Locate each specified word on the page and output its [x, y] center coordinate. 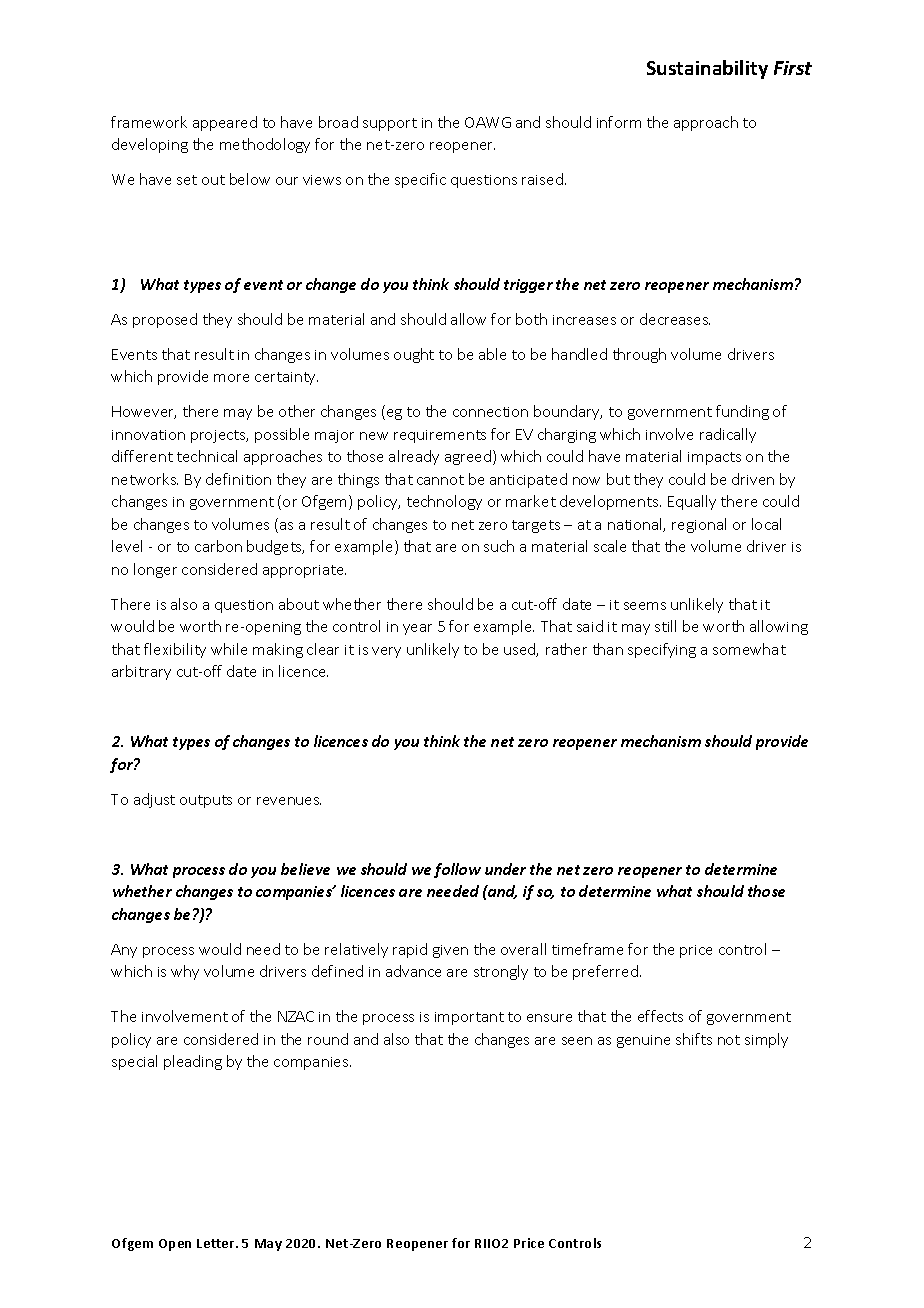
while [229, 649]
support [390, 124]
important [469, 1018]
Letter [217, 1243]
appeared [225, 123]
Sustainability [707, 69]
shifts [694, 1039]
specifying [662, 650]
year [417, 629]
